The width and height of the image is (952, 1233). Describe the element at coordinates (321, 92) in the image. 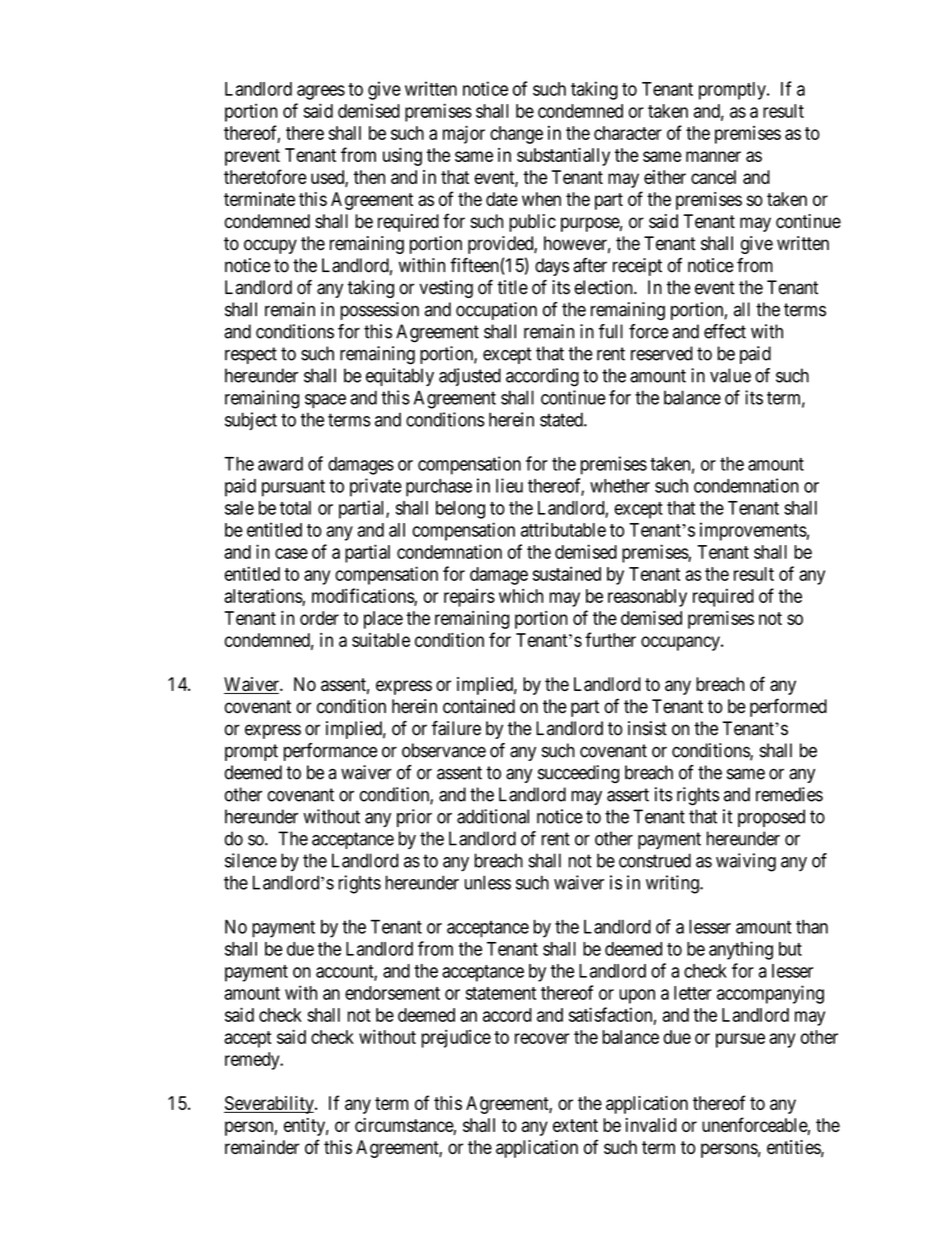

I see `agrees` at that location.
